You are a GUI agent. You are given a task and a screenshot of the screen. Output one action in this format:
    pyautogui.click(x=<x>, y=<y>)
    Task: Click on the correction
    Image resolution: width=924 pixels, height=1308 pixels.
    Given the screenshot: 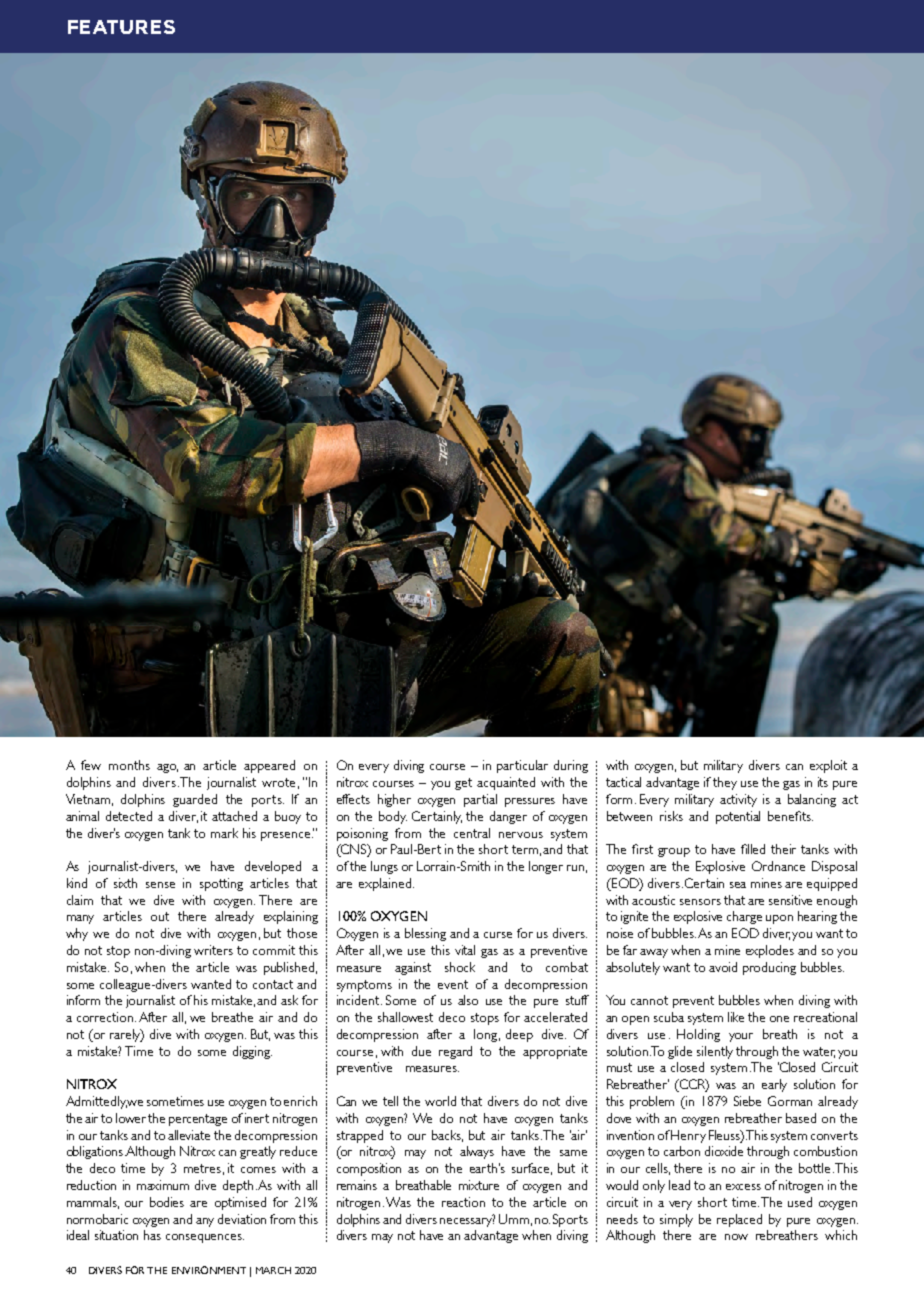 What is the action you would take?
    pyautogui.click(x=106, y=1017)
